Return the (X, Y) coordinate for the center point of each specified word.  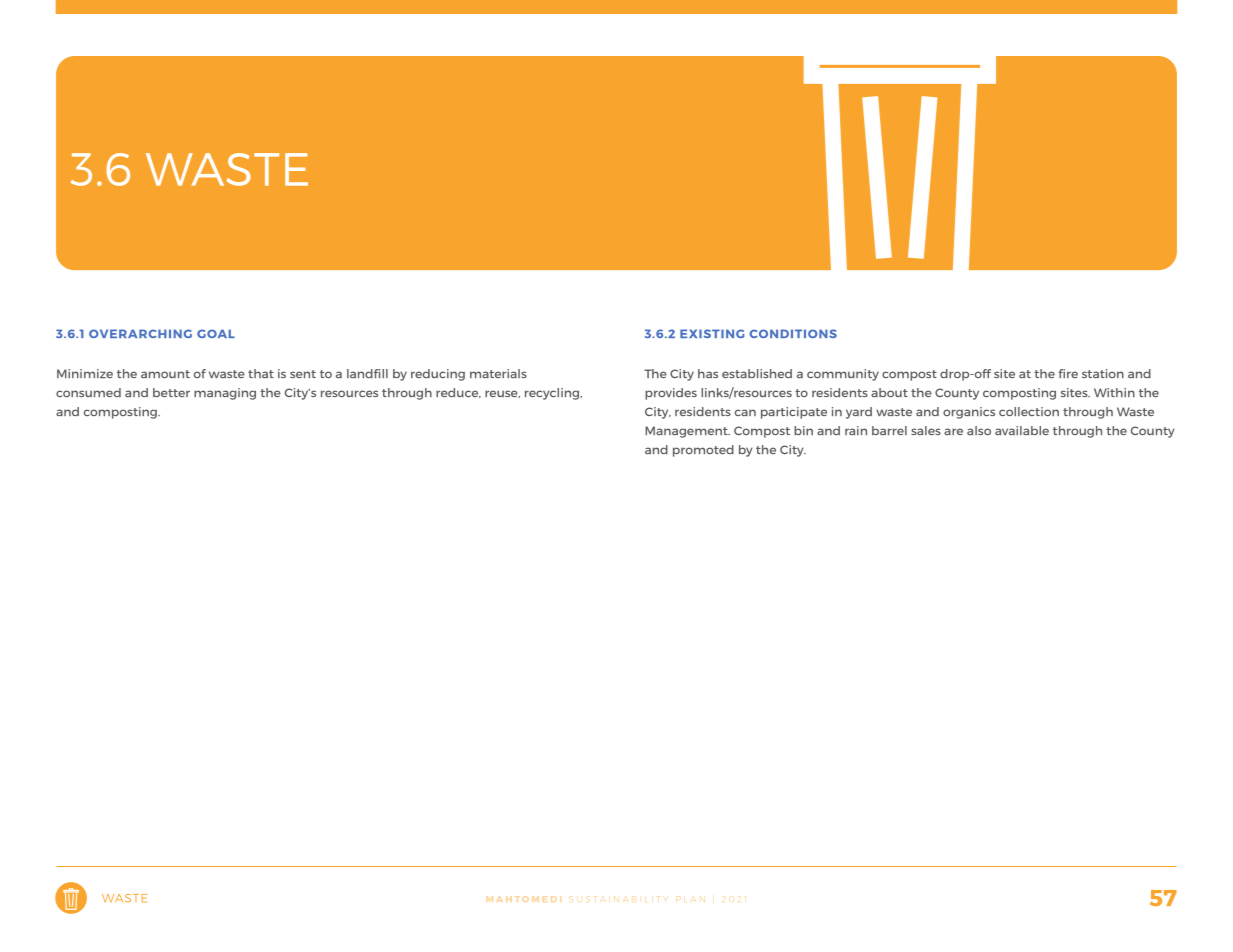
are (953, 431)
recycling (553, 394)
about (889, 392)
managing (225, 394)
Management (687, 432)
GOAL (216, 333)
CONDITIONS (793, 333)
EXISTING (712, 333)
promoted (703, 451)
